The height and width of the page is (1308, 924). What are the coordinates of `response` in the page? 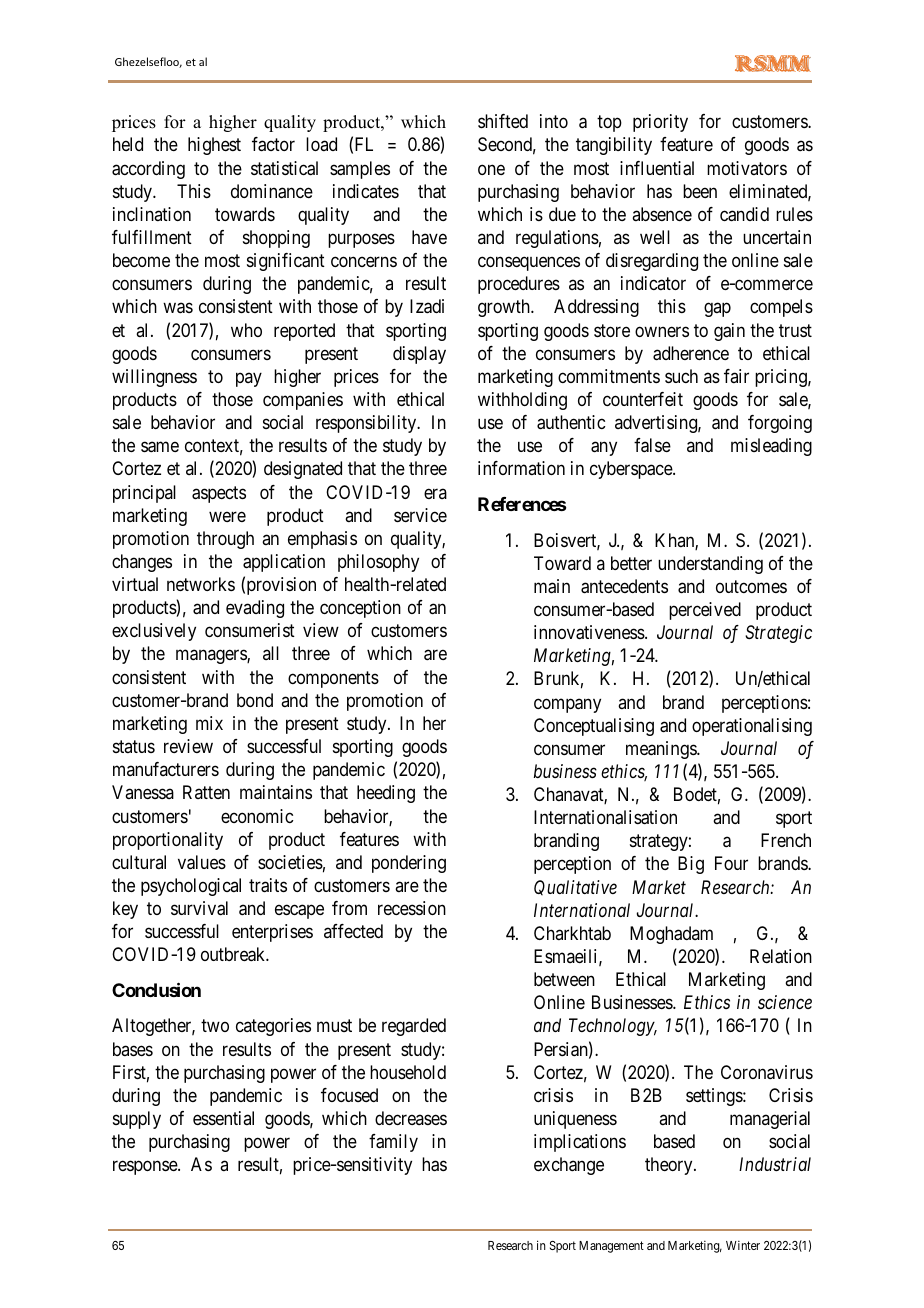 It's located at (146, 1168).
